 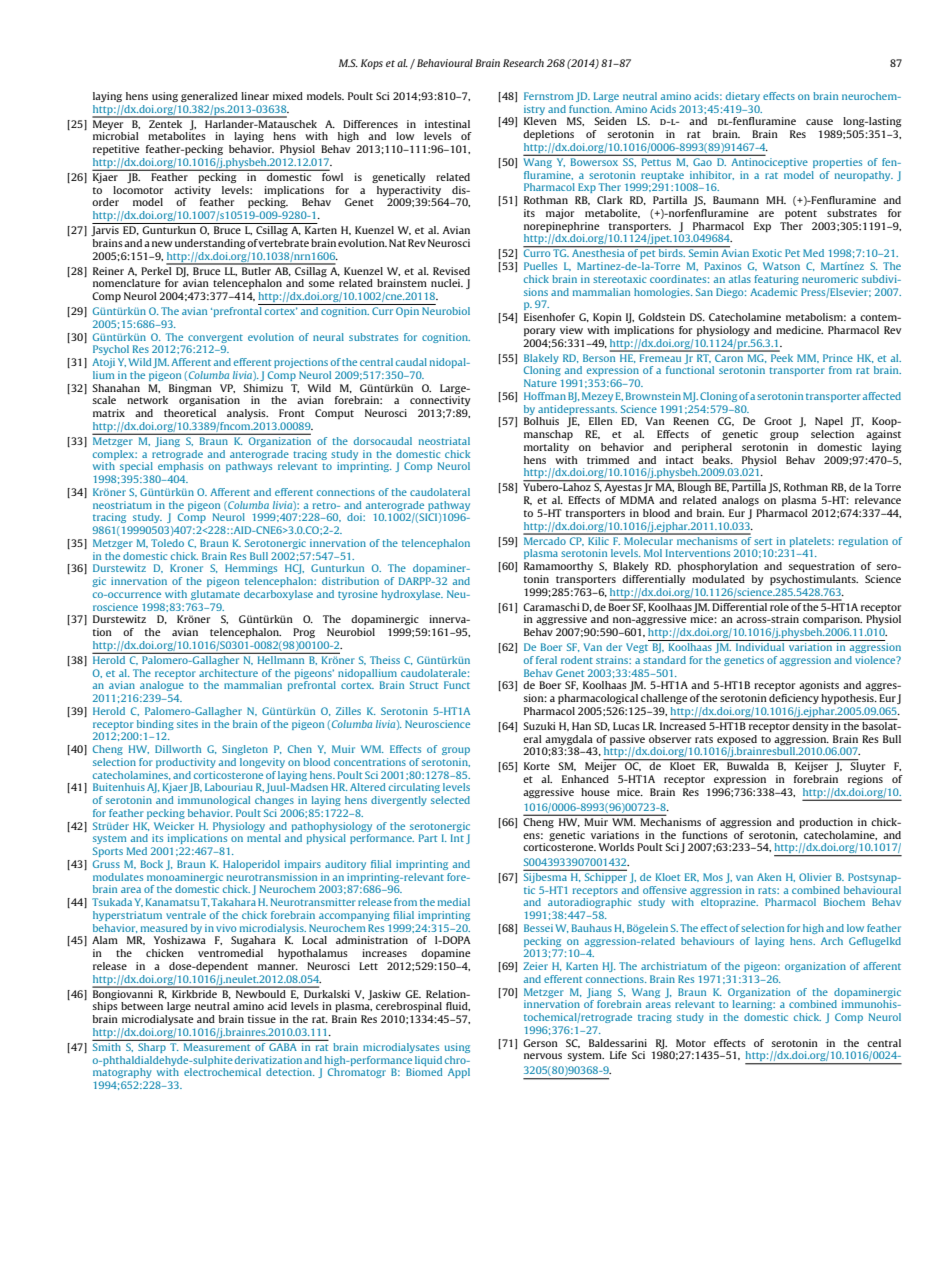 What do you see at coordinates (776, 280) in the document?
I see `featuring` at bounding box center [776, 280].
